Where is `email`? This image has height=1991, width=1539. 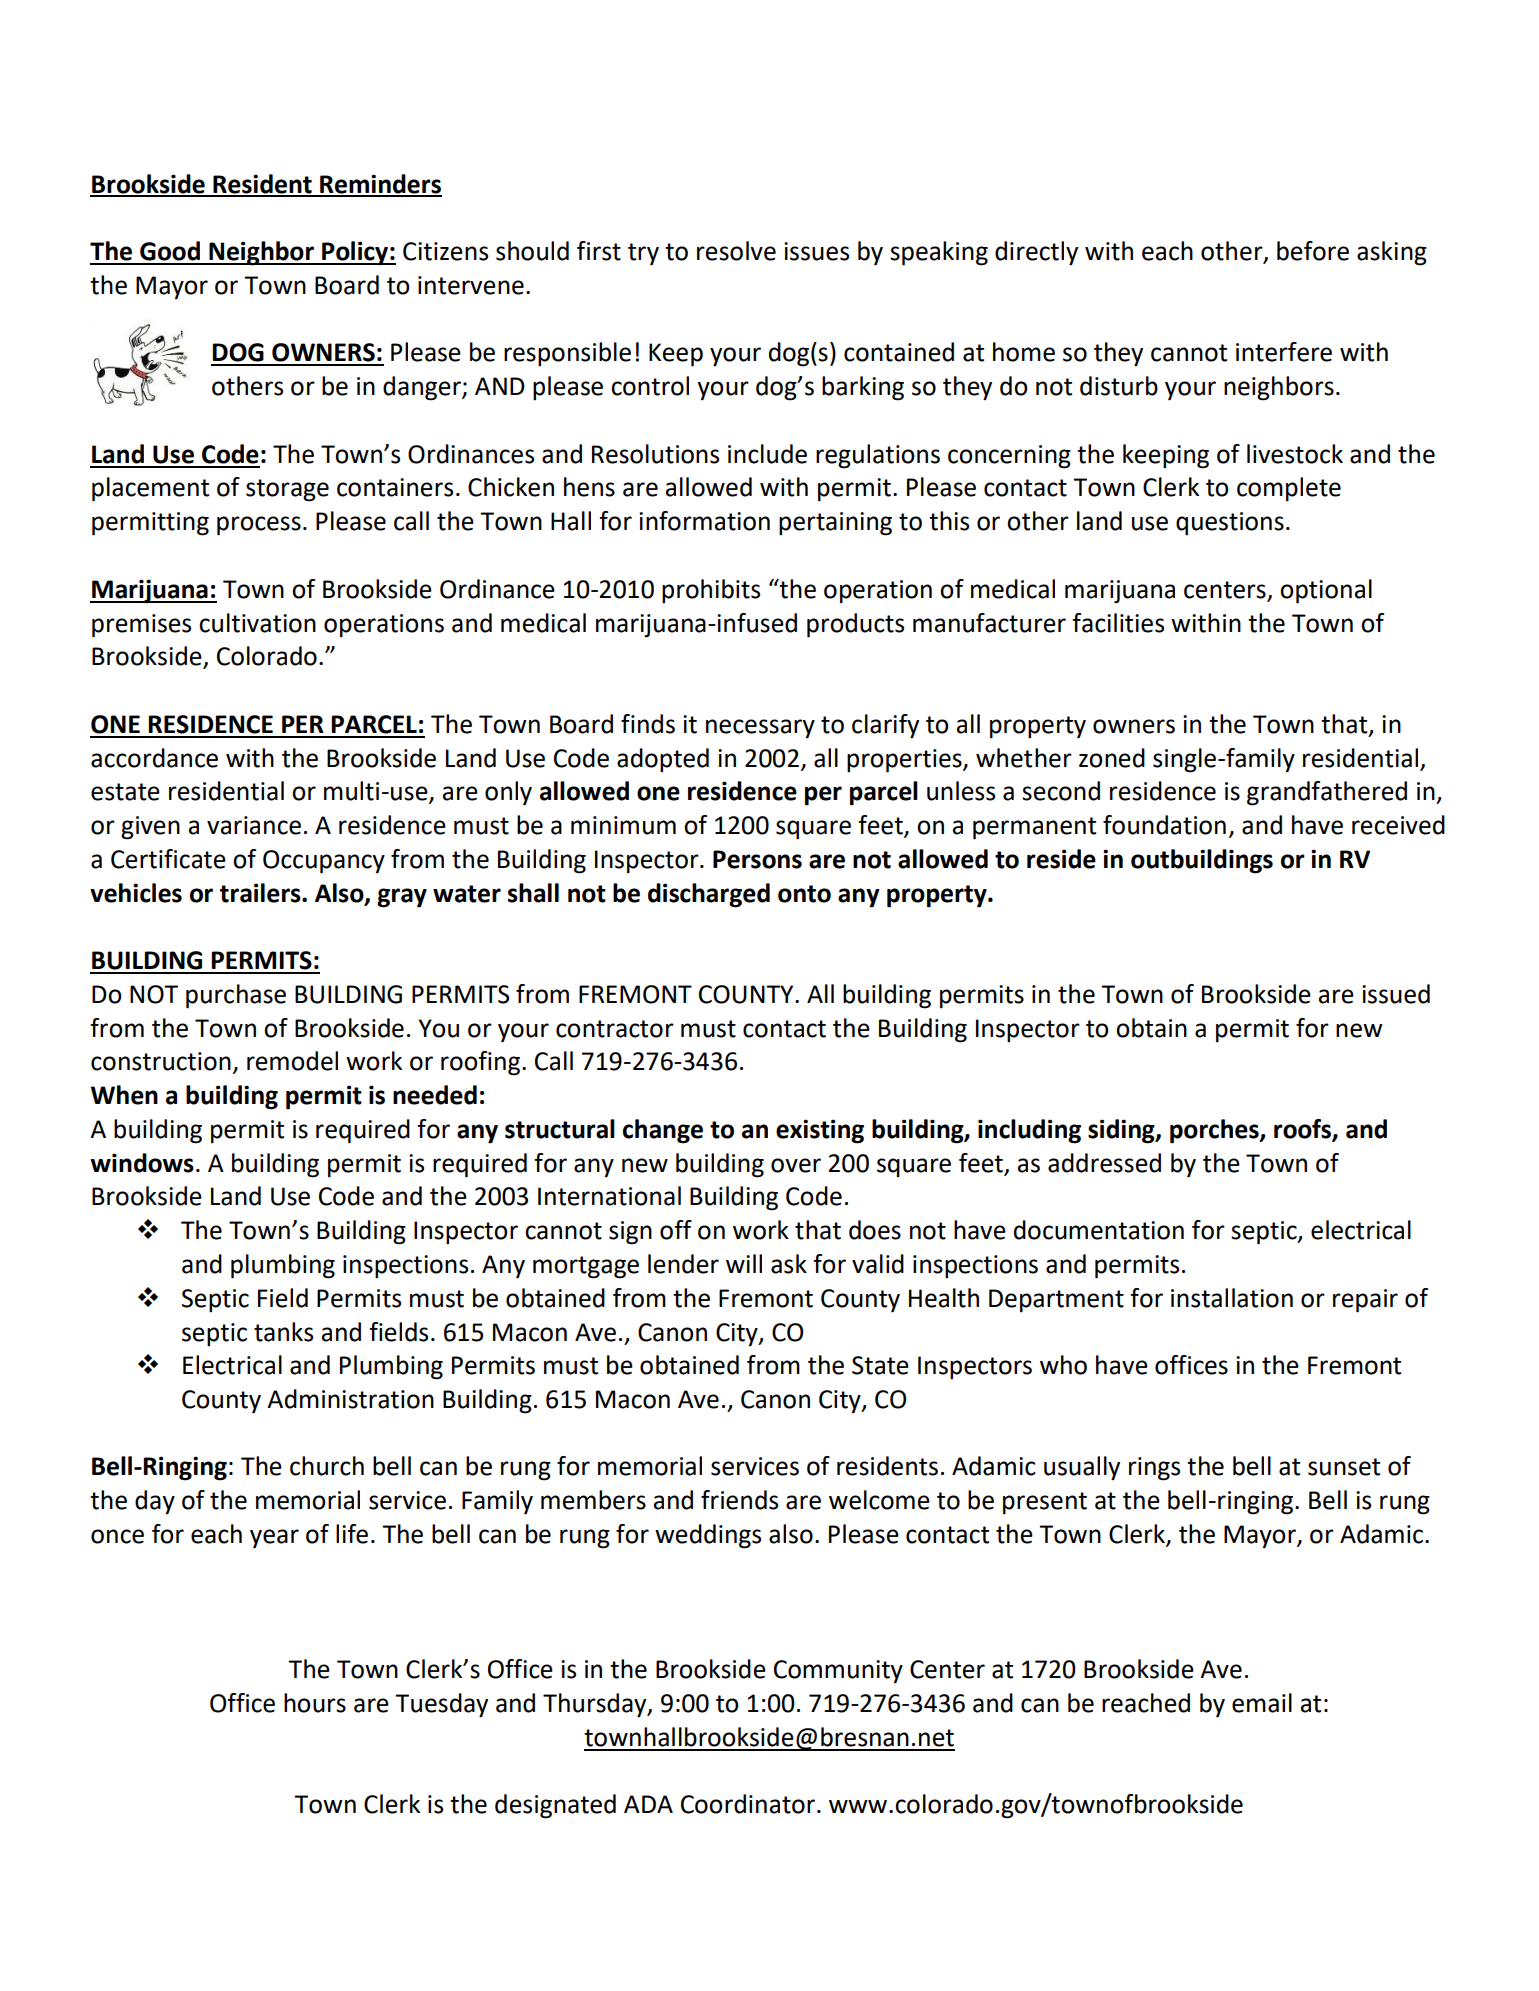
email is located at coordinates (1262, 1703).
